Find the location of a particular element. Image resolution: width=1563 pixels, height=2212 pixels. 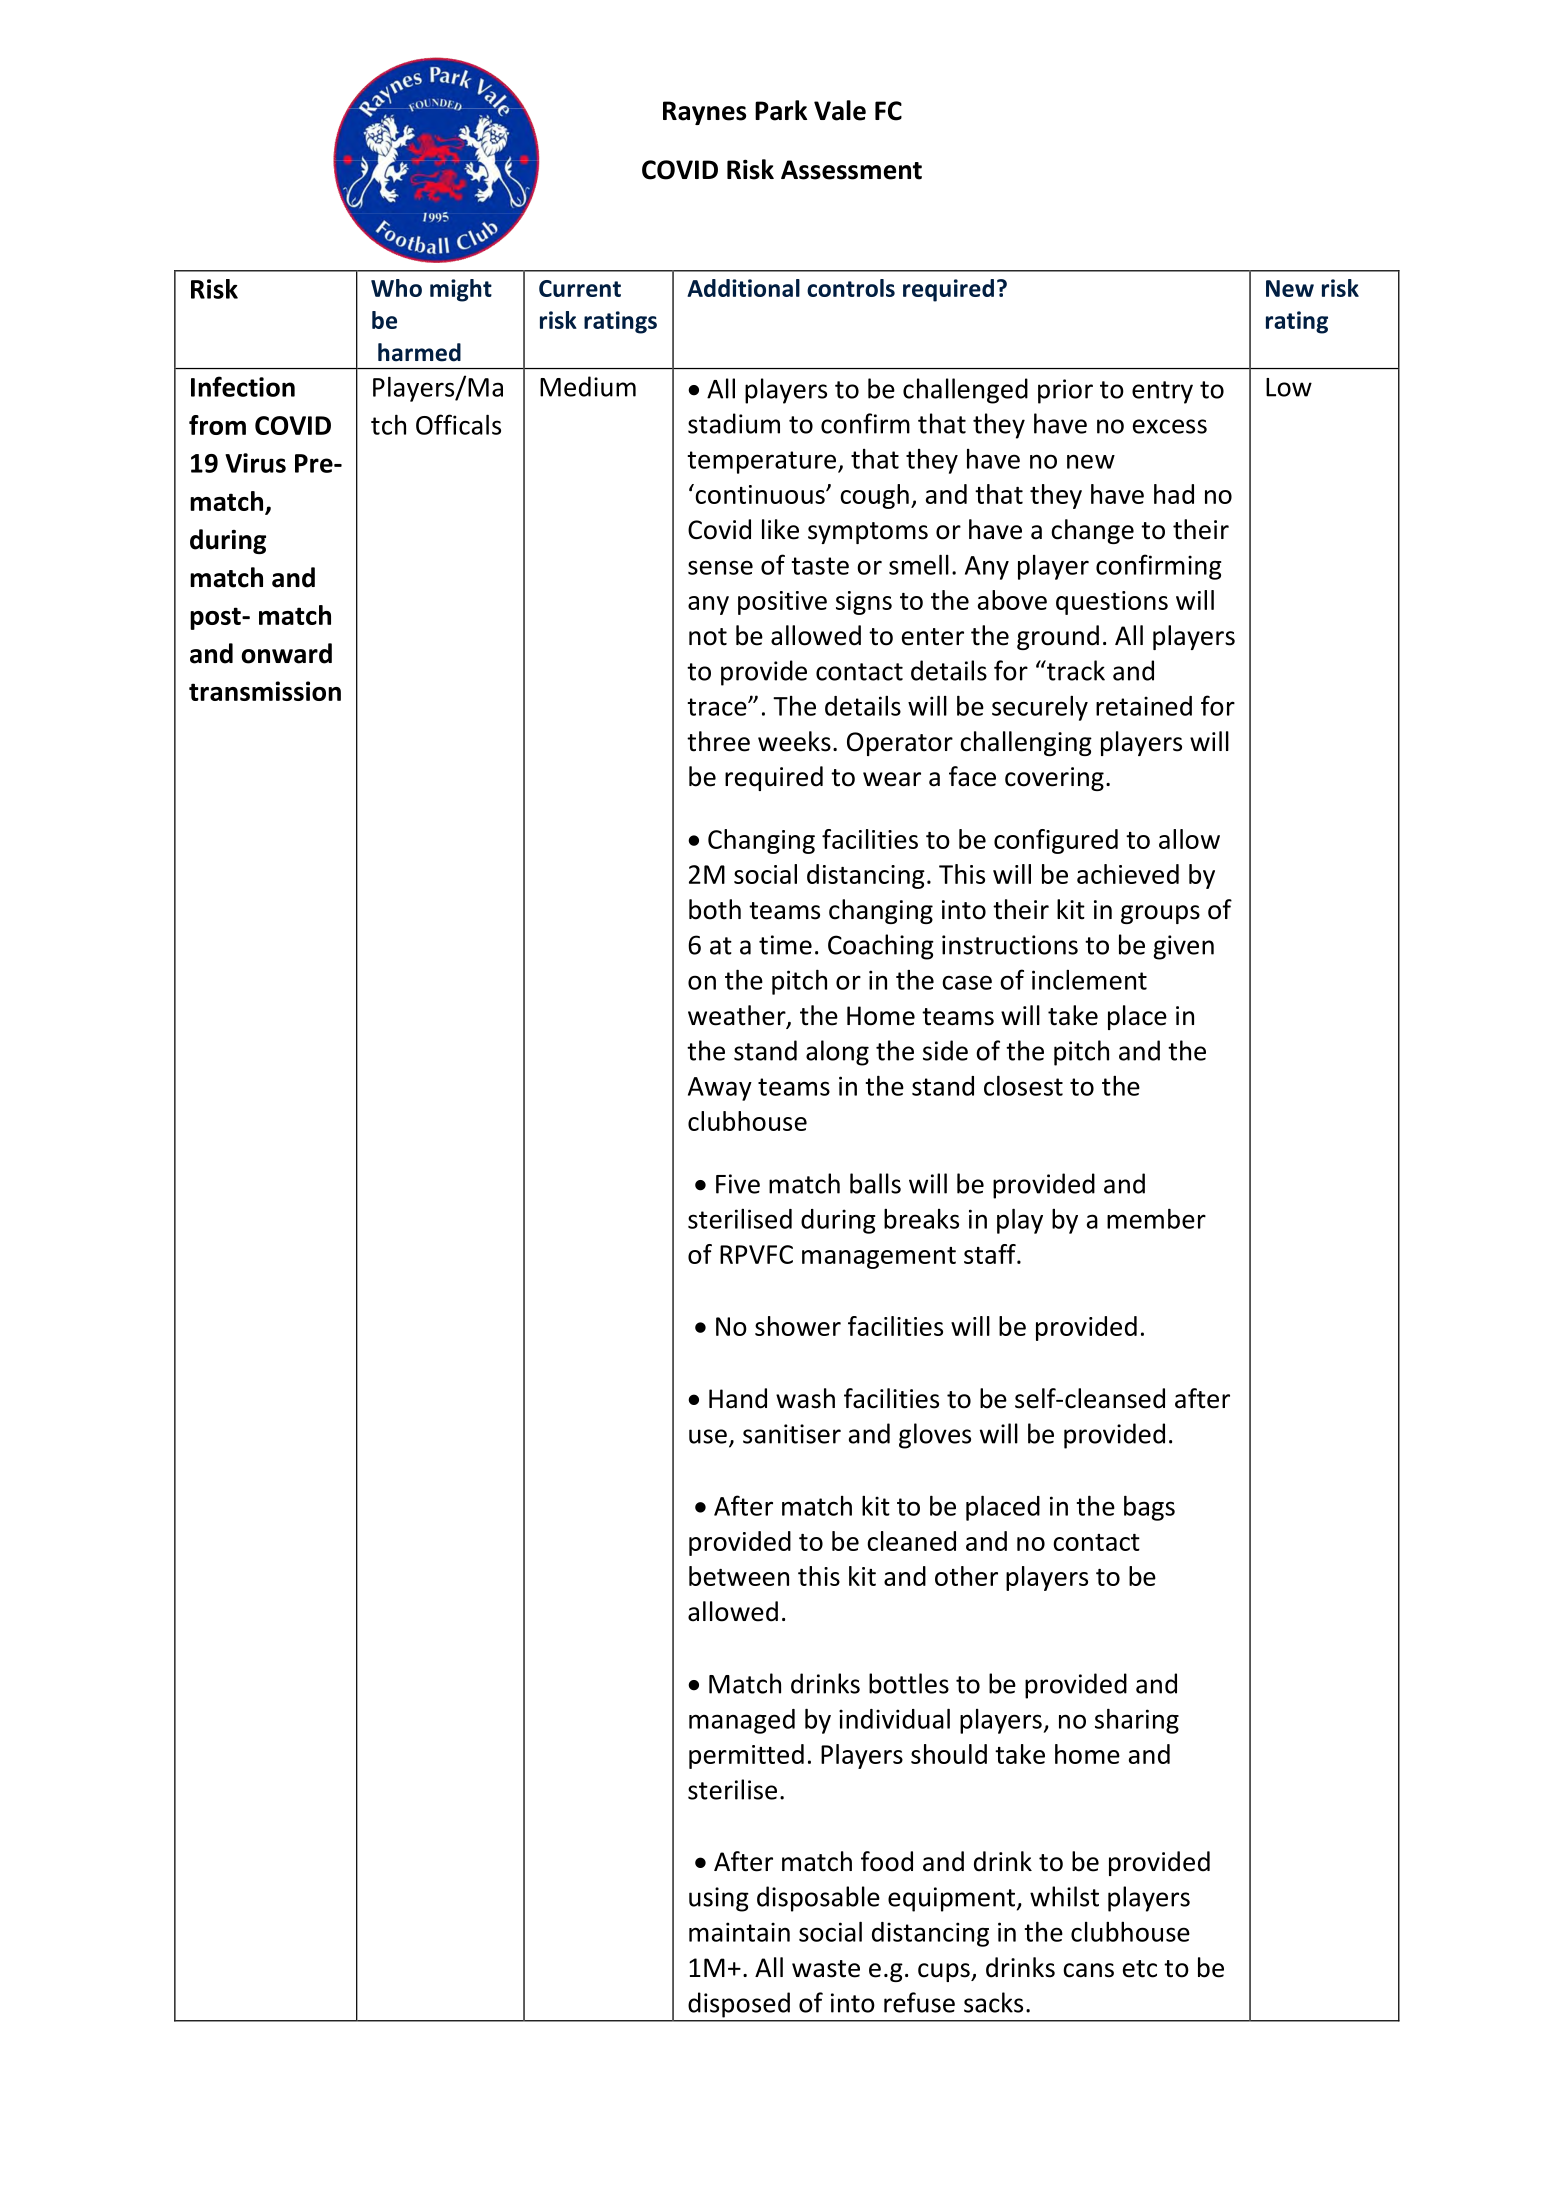

Virus is located at coordinates (255, 463).
